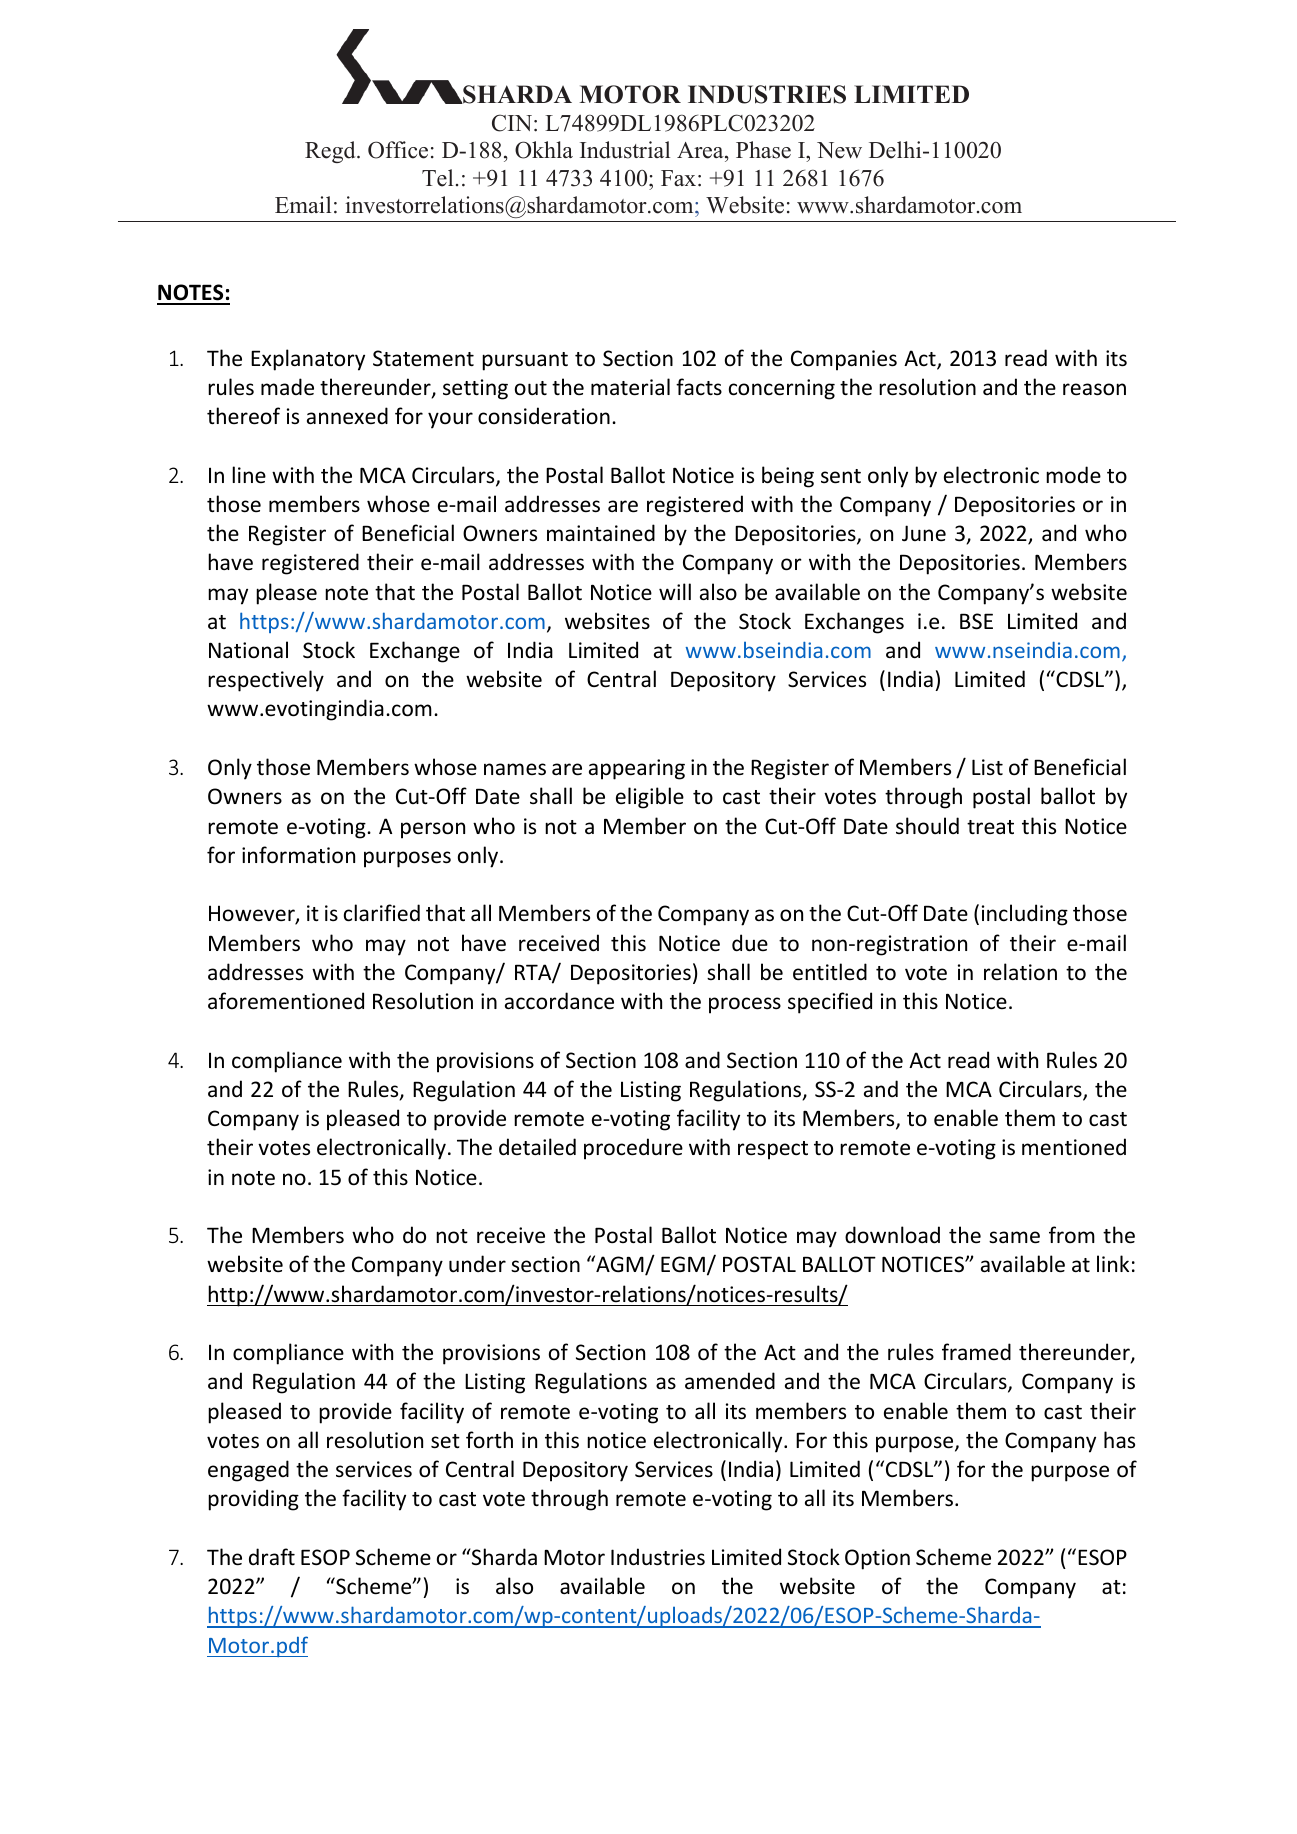 The image size is (1297, 1834). I want to click on line, so click(249, 474).
